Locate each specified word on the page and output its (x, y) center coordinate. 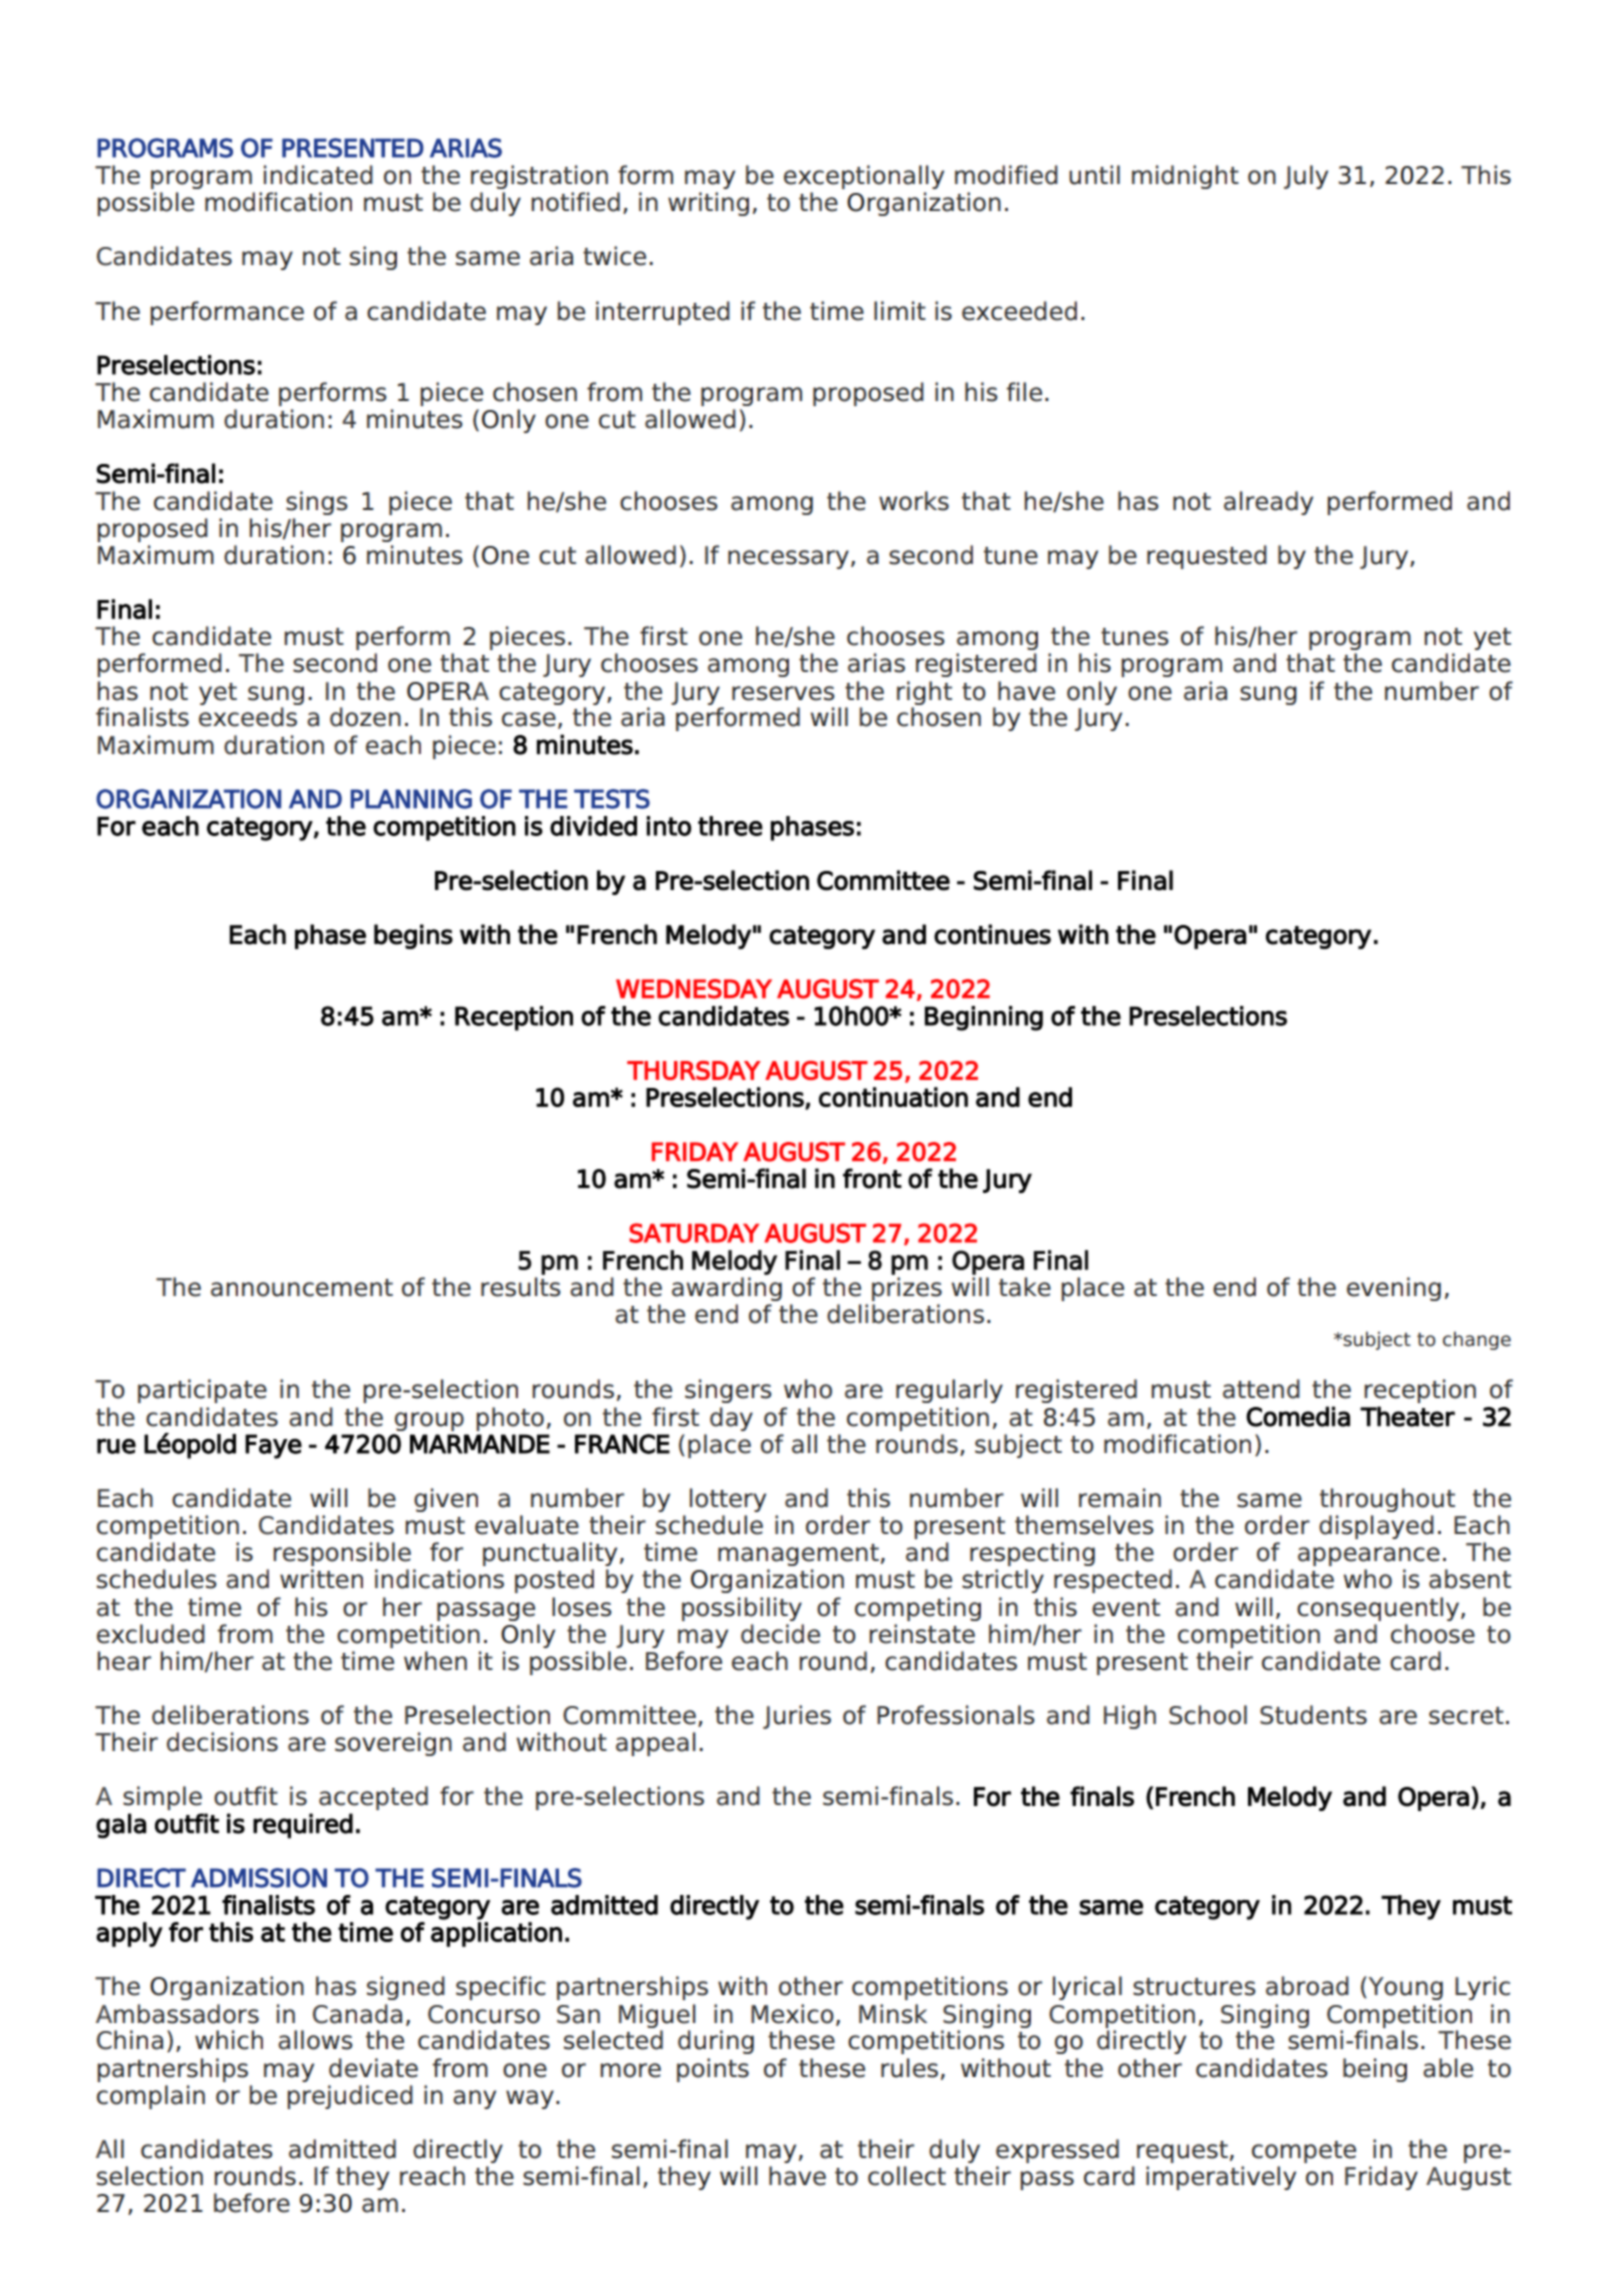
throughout (1387, 1500)
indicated (318, 175)
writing (708, 204)
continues (992, 934)
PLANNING (411, 799)
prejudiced (350, 2097)
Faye (273, 1446)
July (1306, 177)
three (730, 826)
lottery (728, 1500)
